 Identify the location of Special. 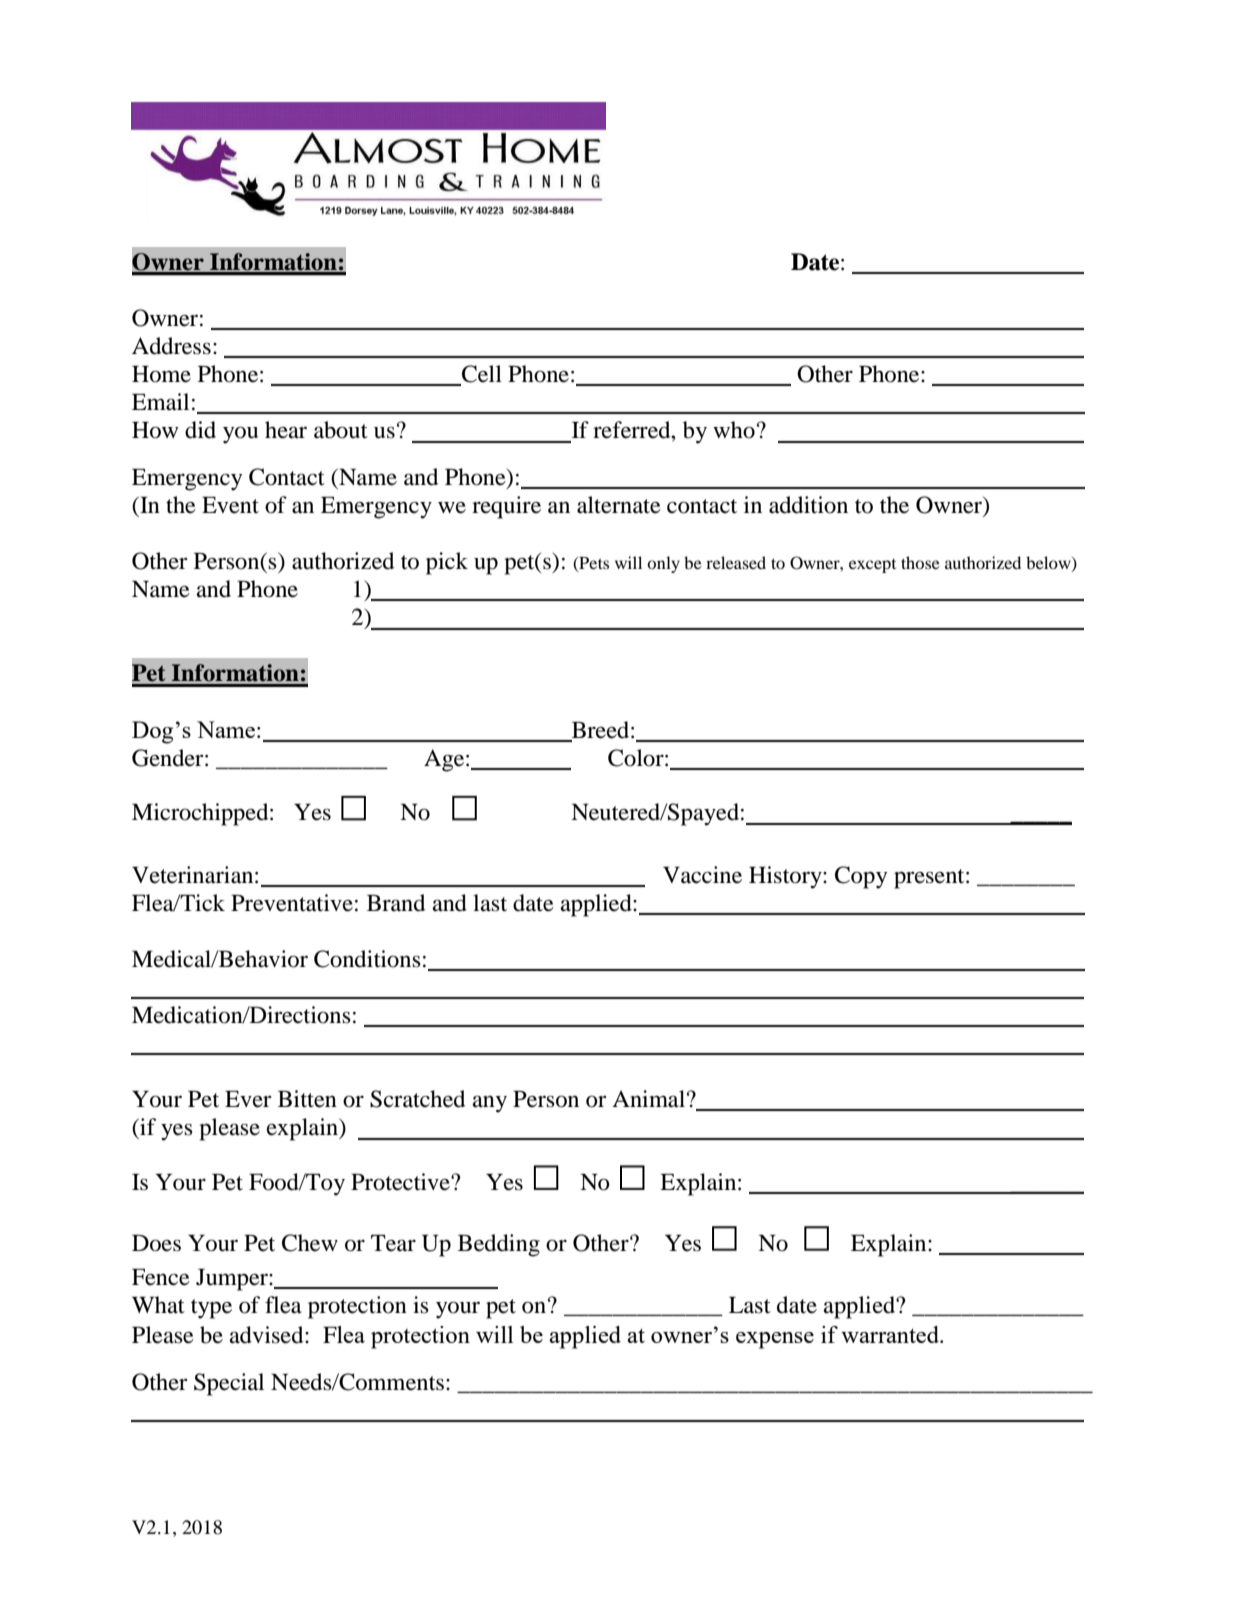
(229, 1384).
